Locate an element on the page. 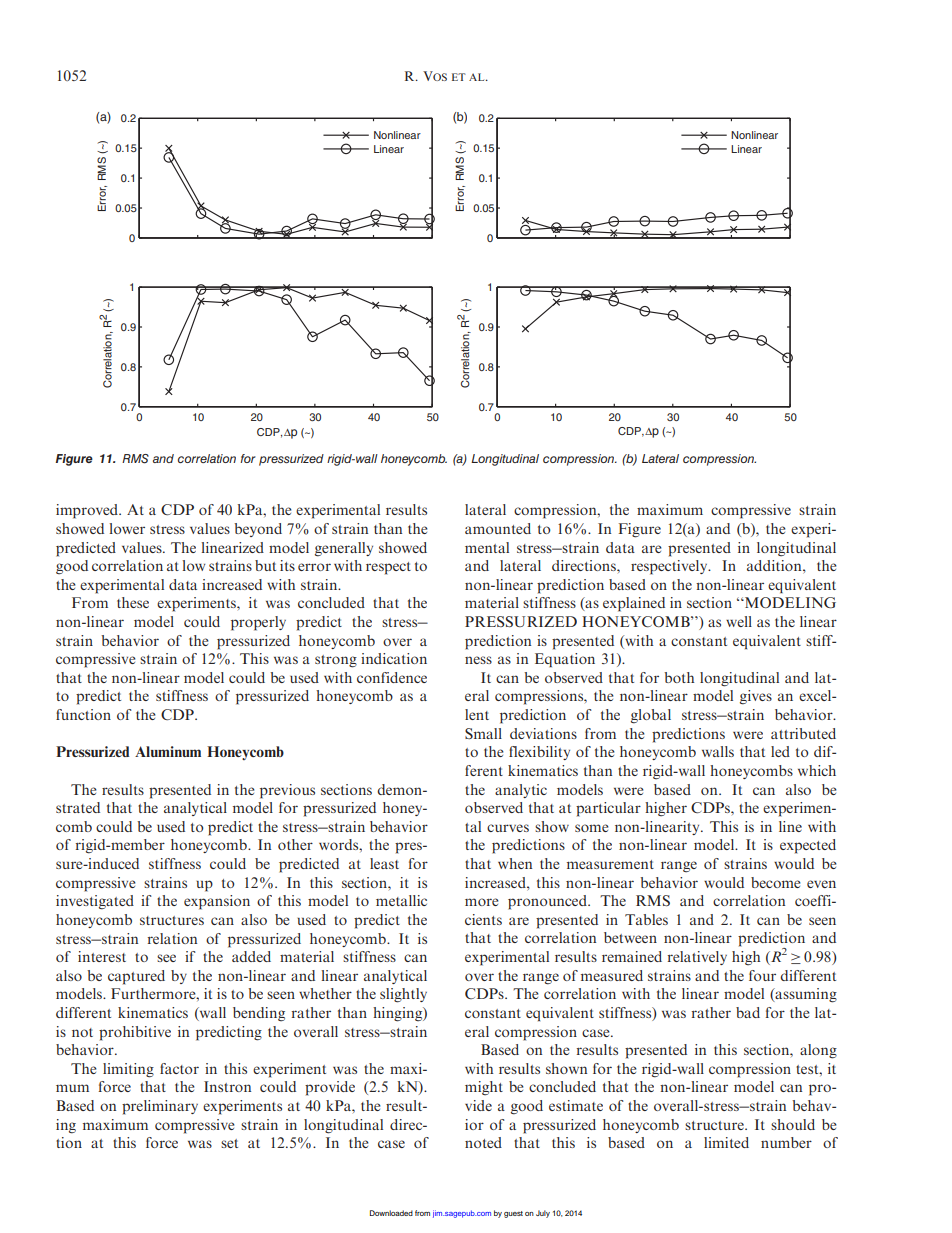 Image resolution: width=952 pixels, height=1233 pixels. explained is located at coordinates (634, 604).
